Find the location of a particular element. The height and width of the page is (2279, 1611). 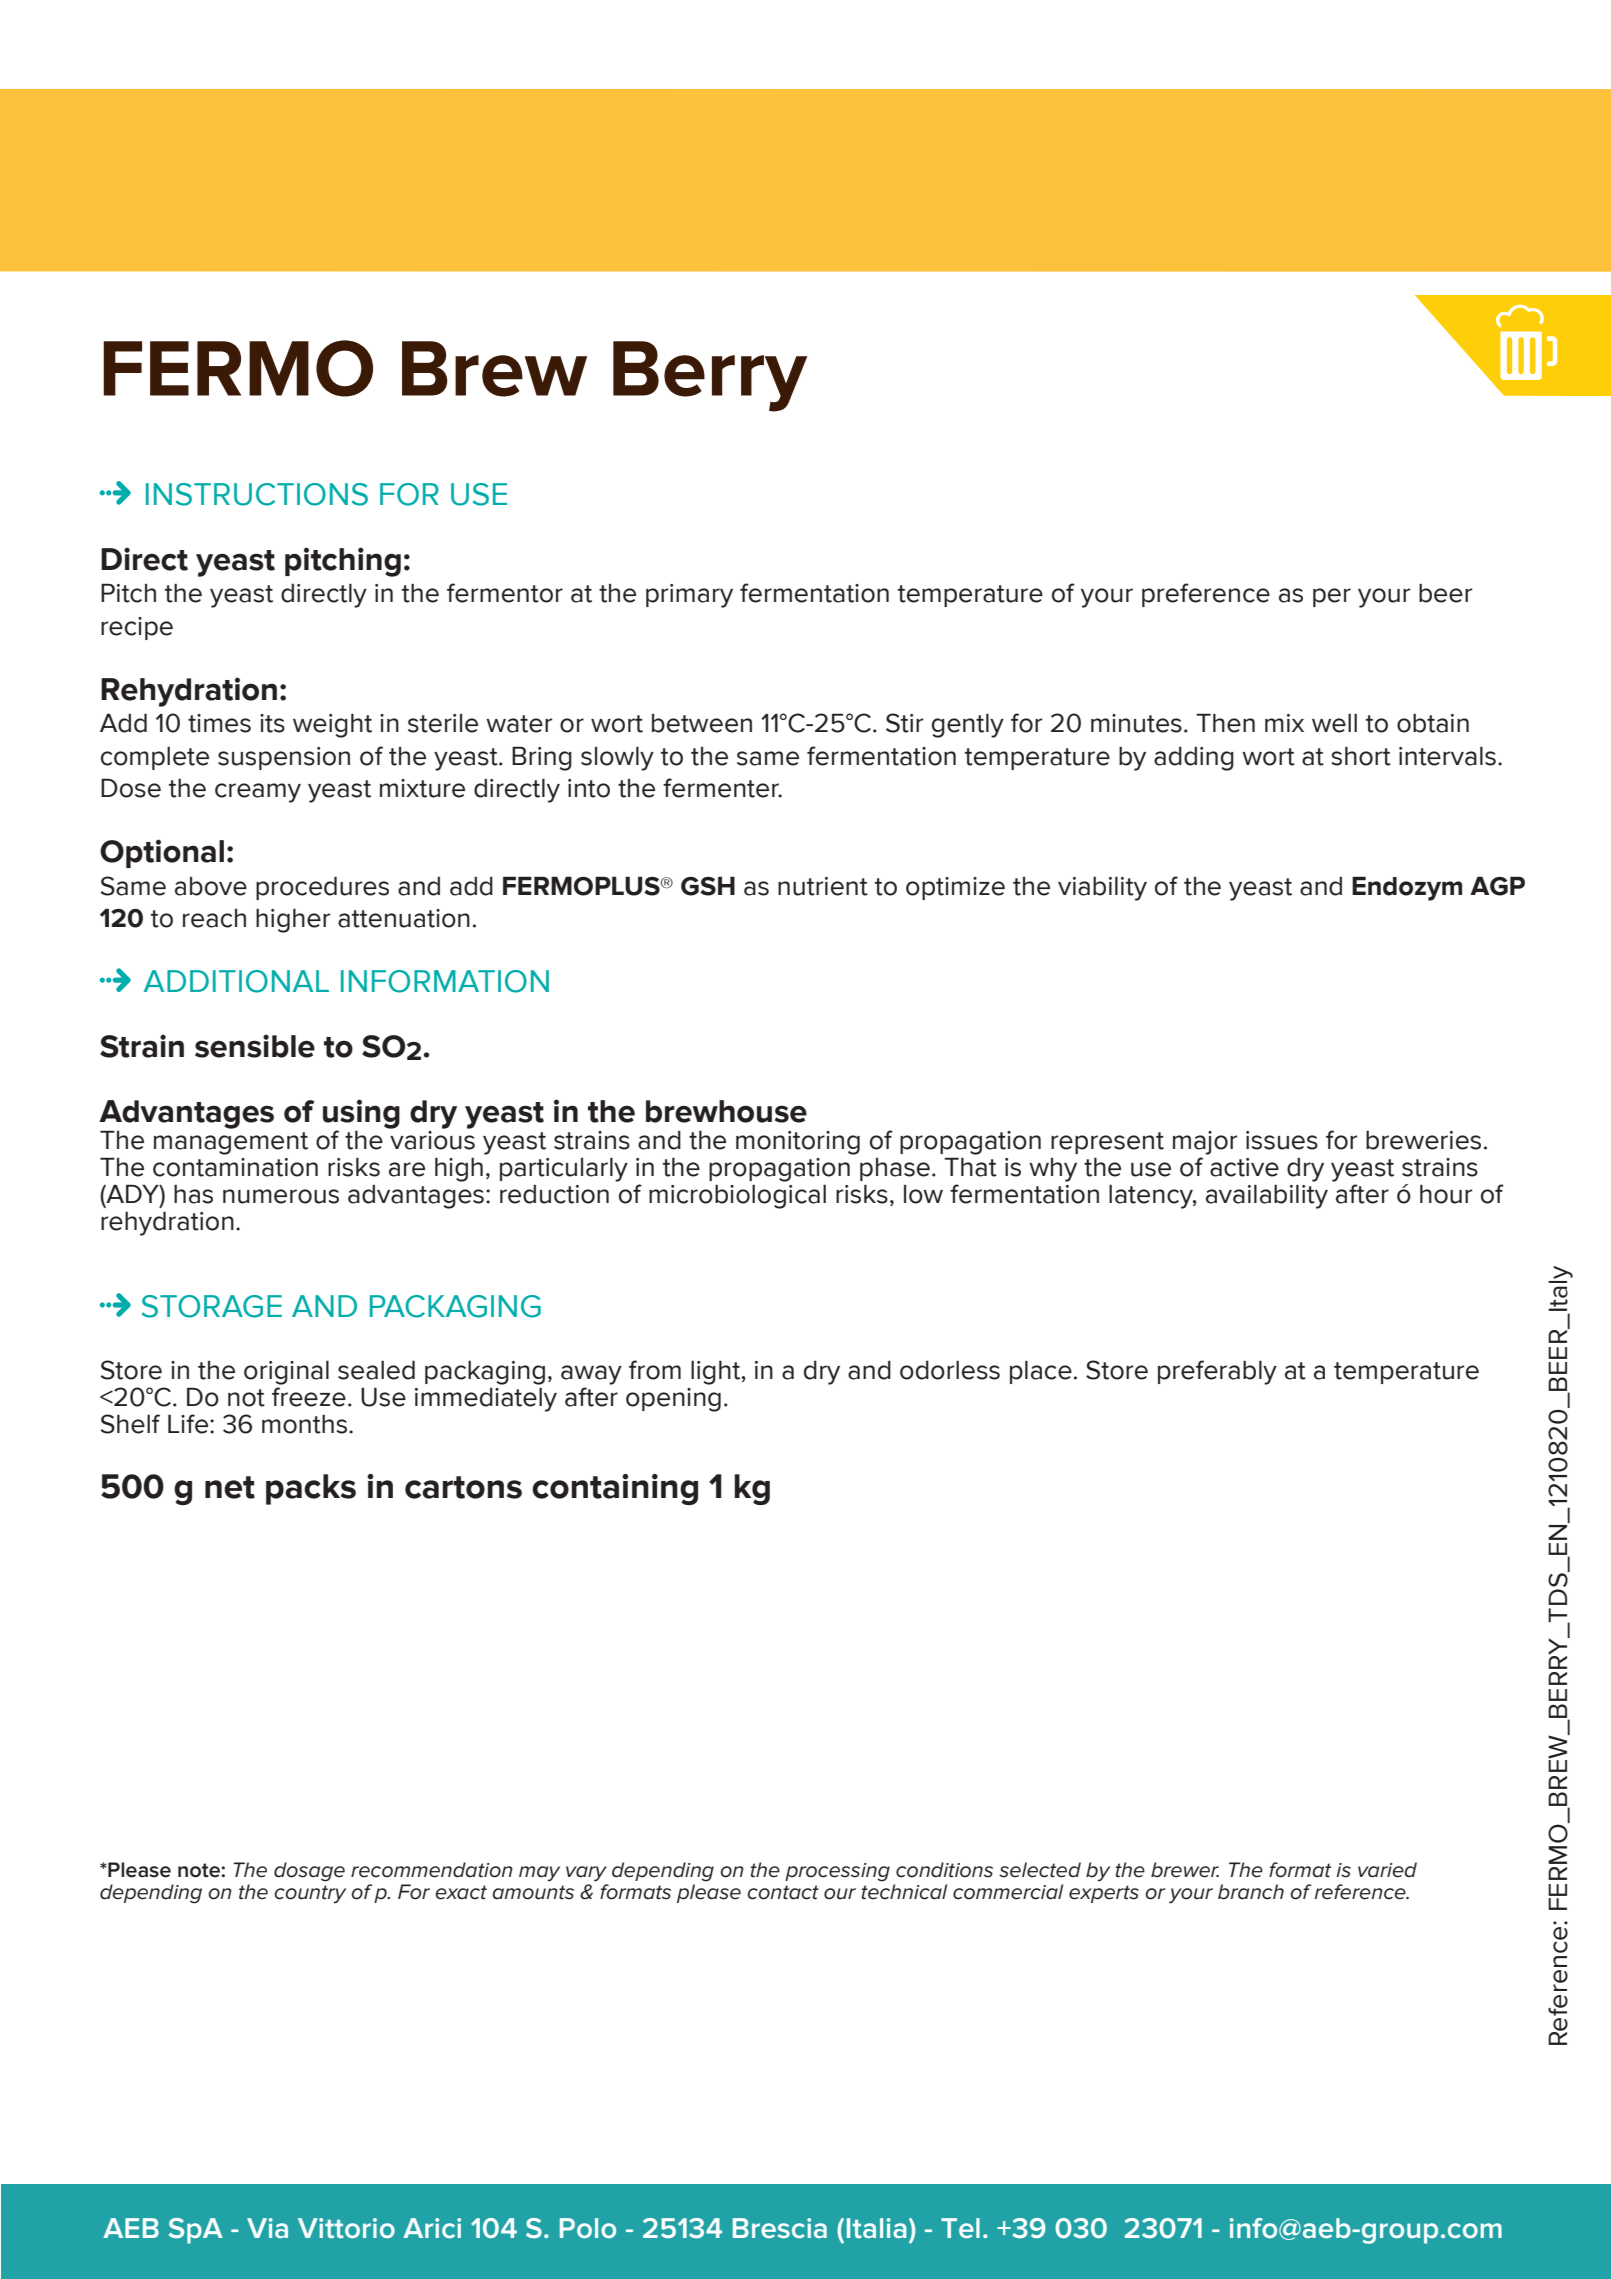

well is located at coordinates (1334, 723).
